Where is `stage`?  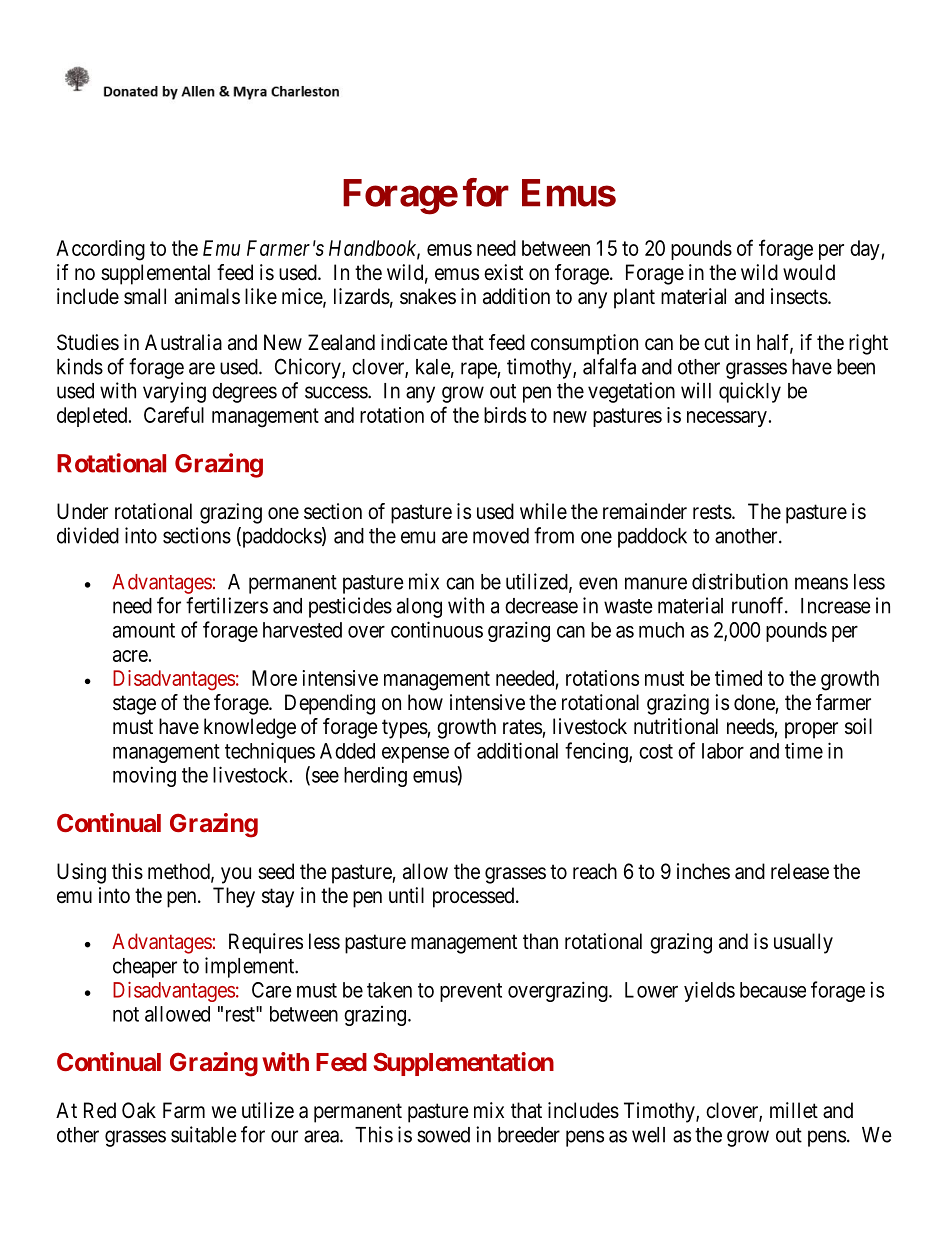 stage is located at coordinates (134, 705).
